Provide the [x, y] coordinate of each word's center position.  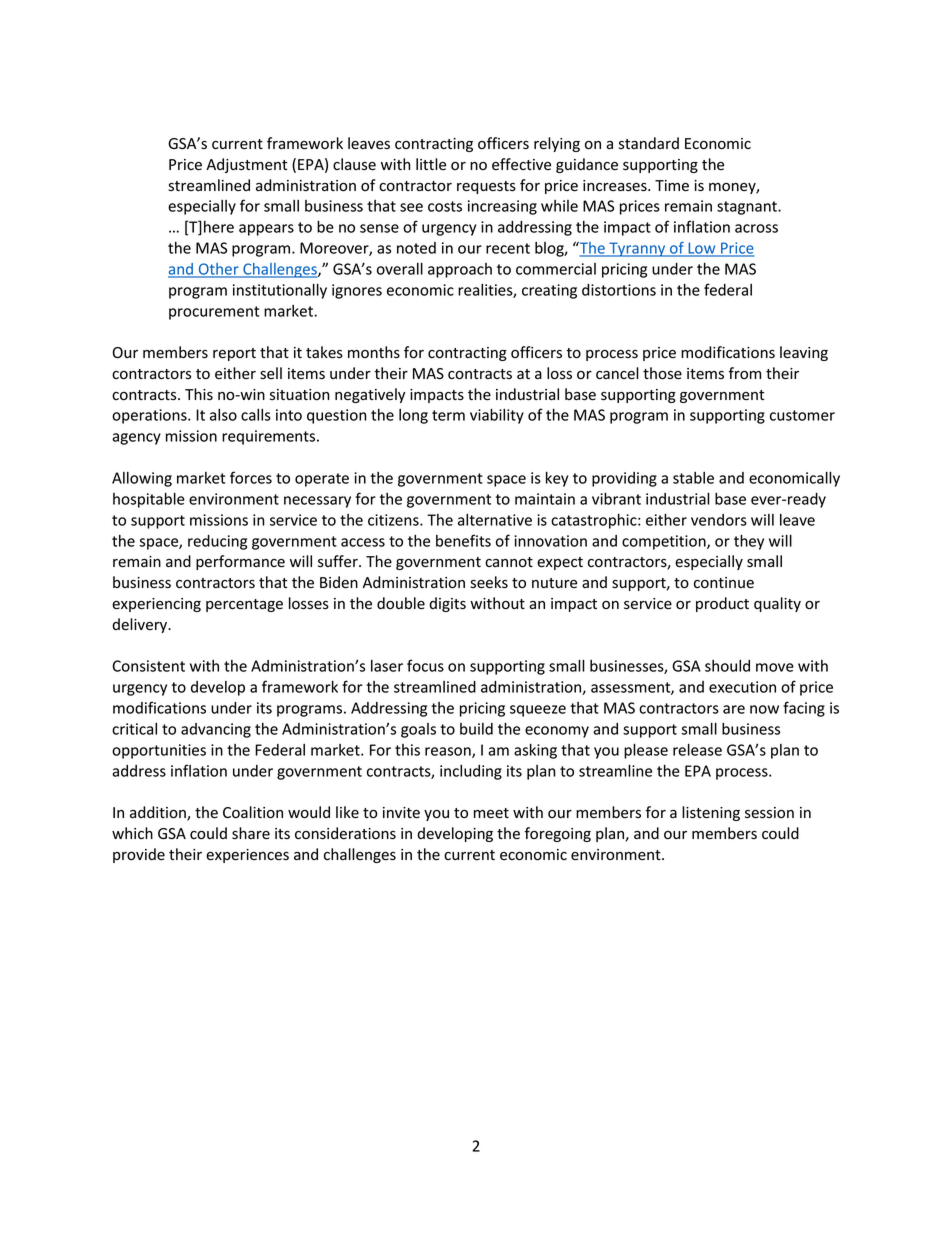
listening [711, 813]
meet [491, 813]
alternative [495, 520]
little [431, 164]
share [251, 833]
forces [251, 477]
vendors [719, 520]
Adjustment [246, 165]
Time [672, 186]
